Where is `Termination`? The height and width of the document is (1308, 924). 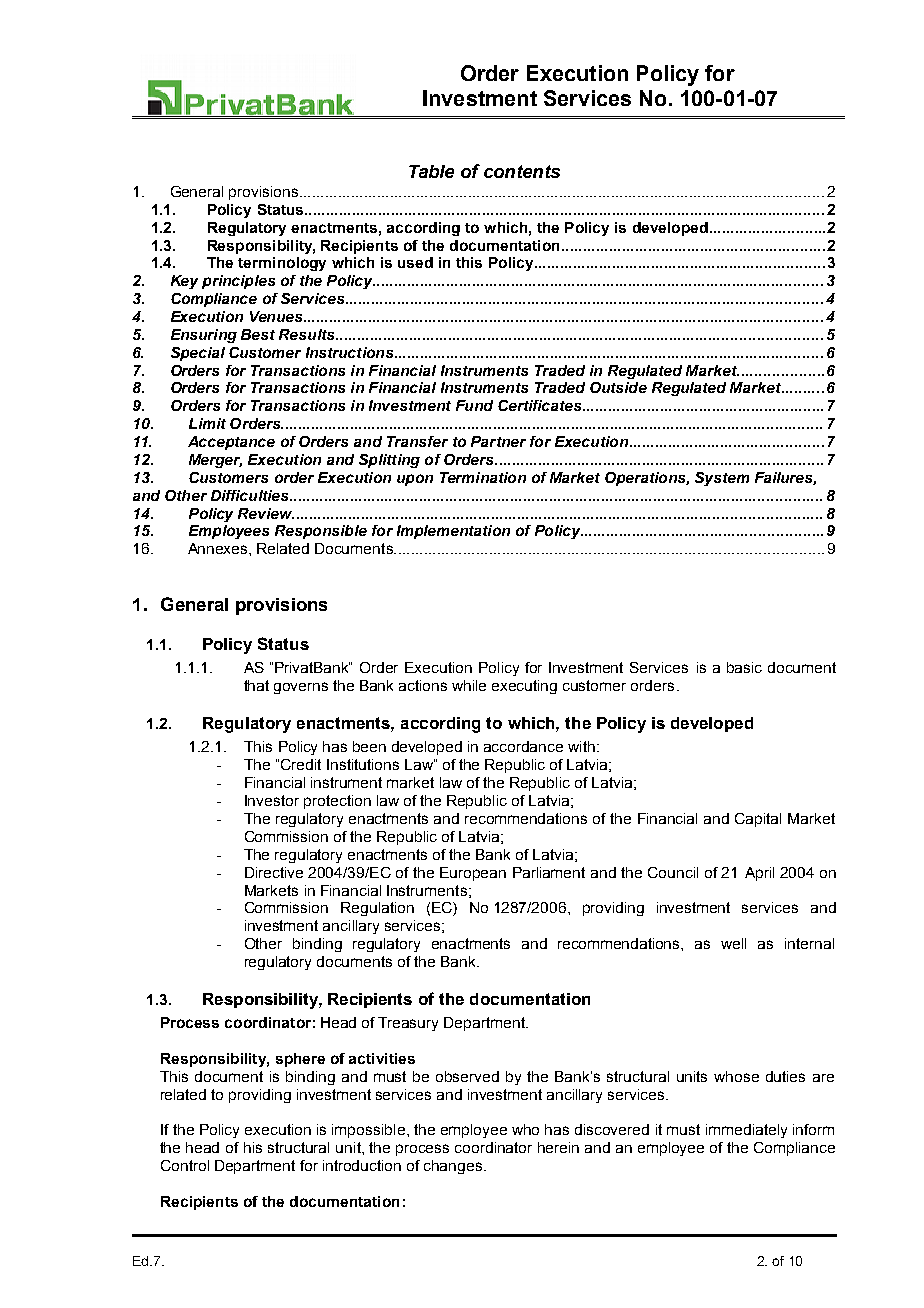
Termination is located at coordinates (483, 477).
